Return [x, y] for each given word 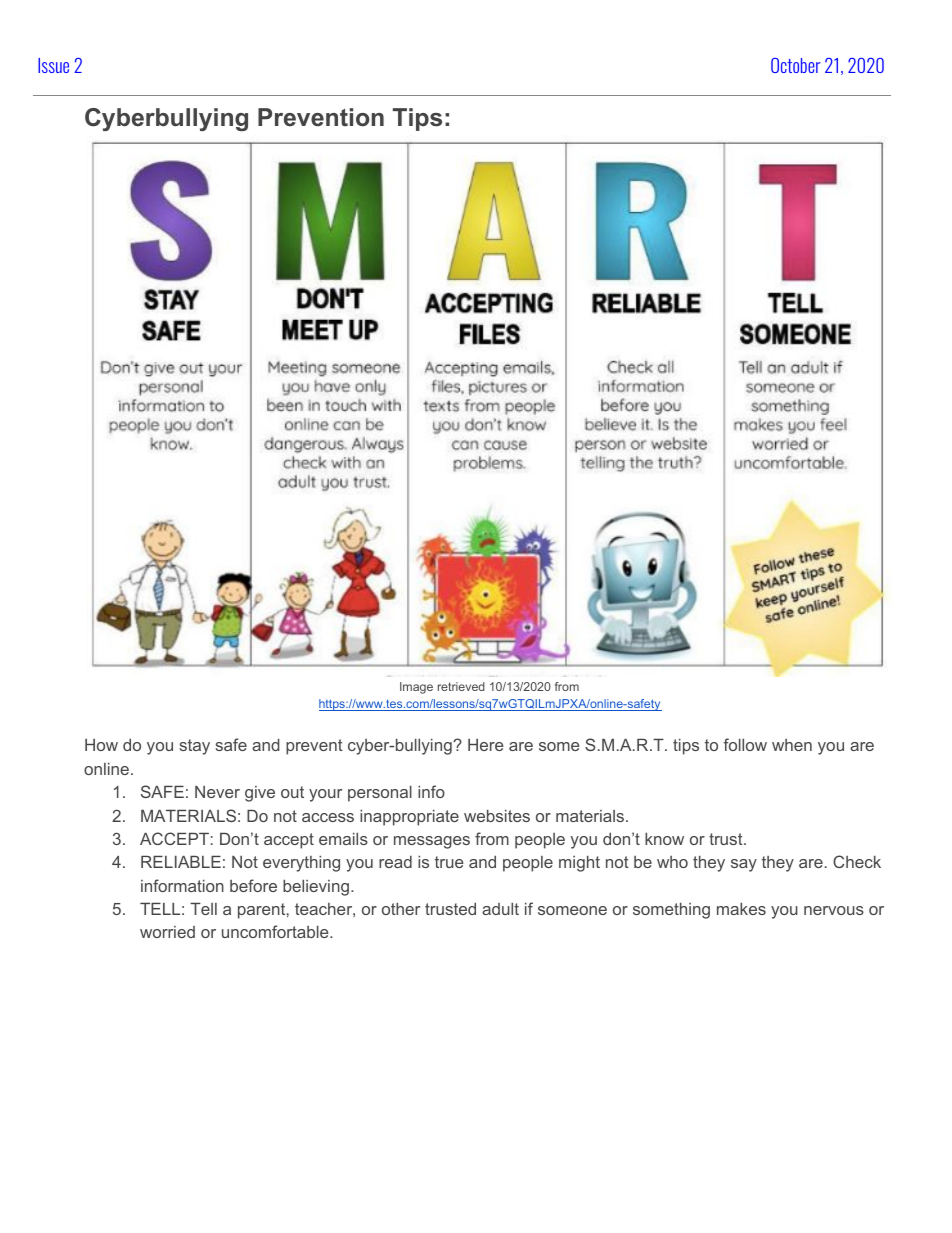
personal [380, 794]
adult [500, 909]
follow [745, 744]
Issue [53, 65]
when [792, 745]
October [795, 65]
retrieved [461, 686]
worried [167, 932]
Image [416, 688]
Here [486, 745]
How [101, 745]
